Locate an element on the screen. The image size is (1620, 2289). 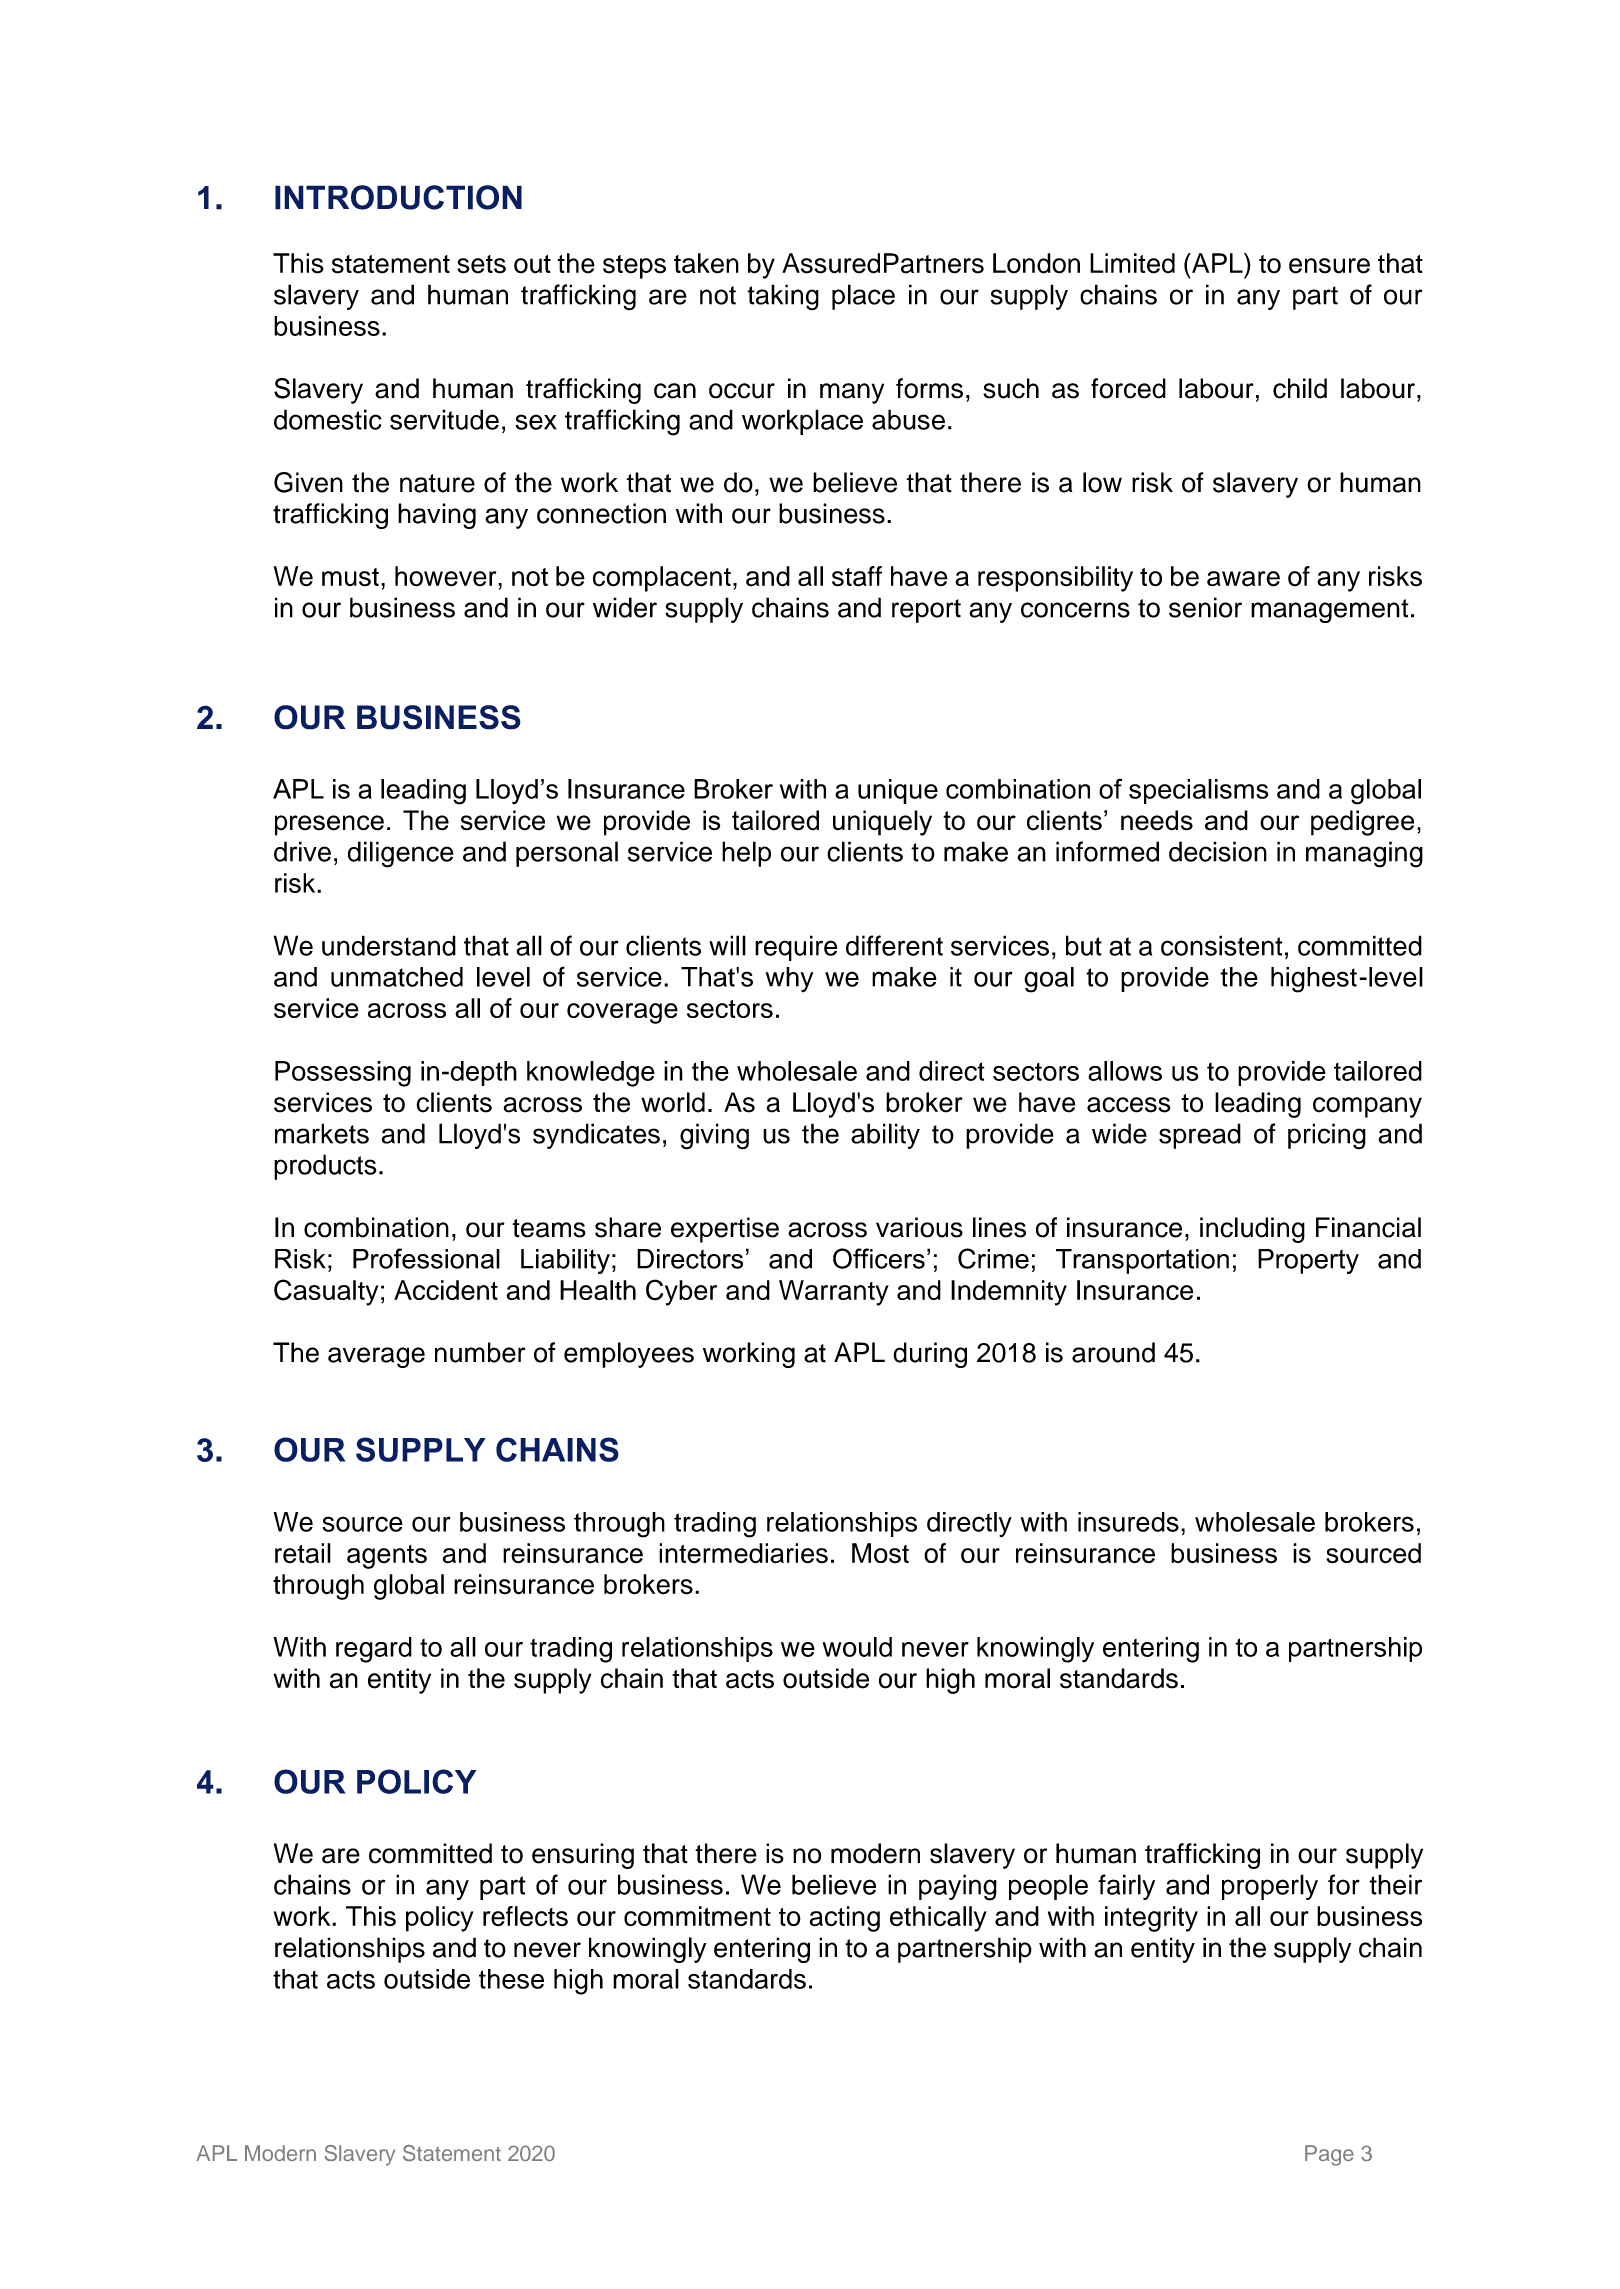
Professional is located at coordinates (426, 1258).
